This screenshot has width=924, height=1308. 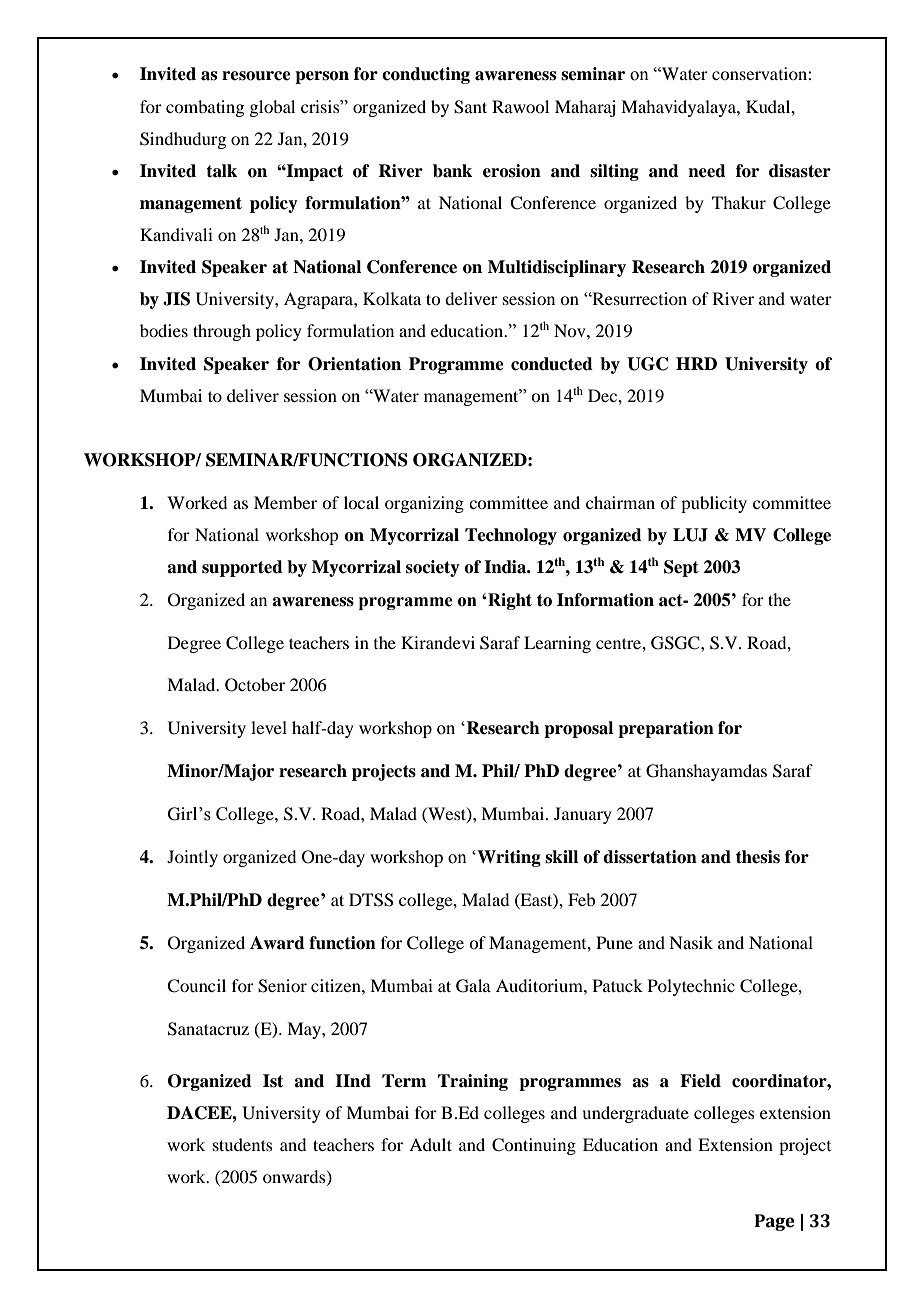 What do you see at coordinates (473, 986) in the screenshot?
I see `Gala` at bounding box center [473, 986].
